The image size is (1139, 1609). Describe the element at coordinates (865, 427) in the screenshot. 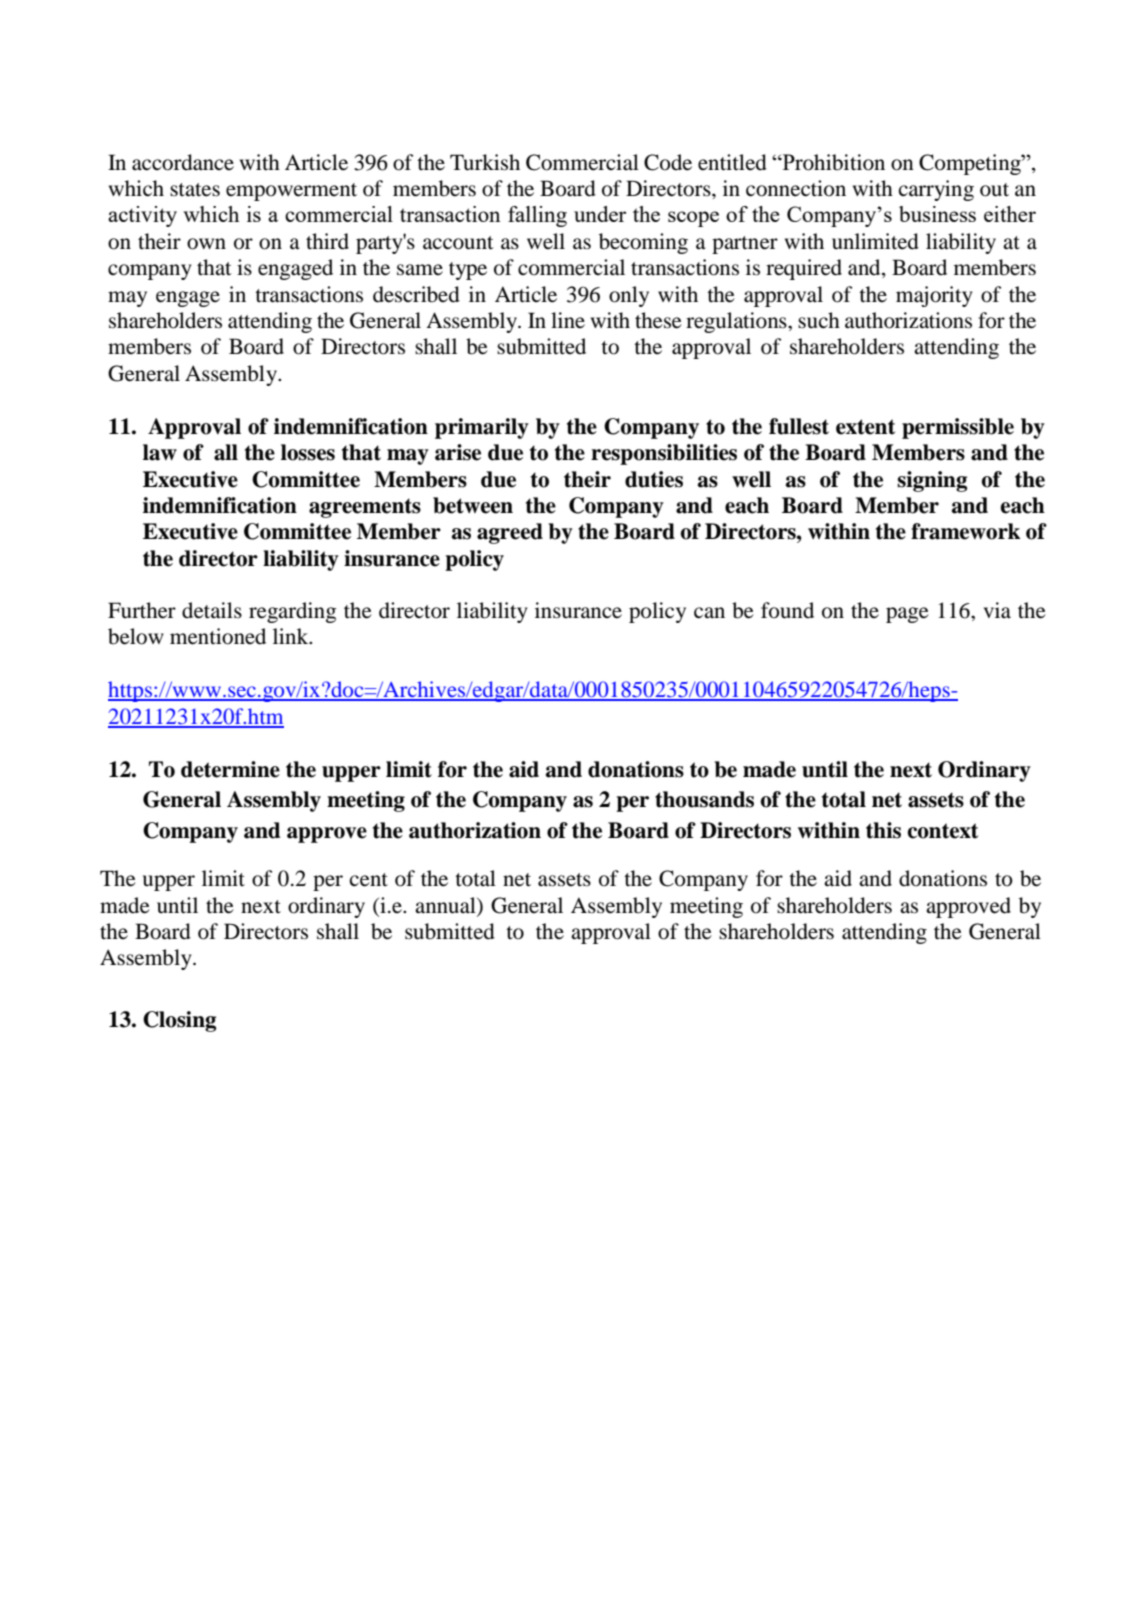

I see `extent` at that location.
